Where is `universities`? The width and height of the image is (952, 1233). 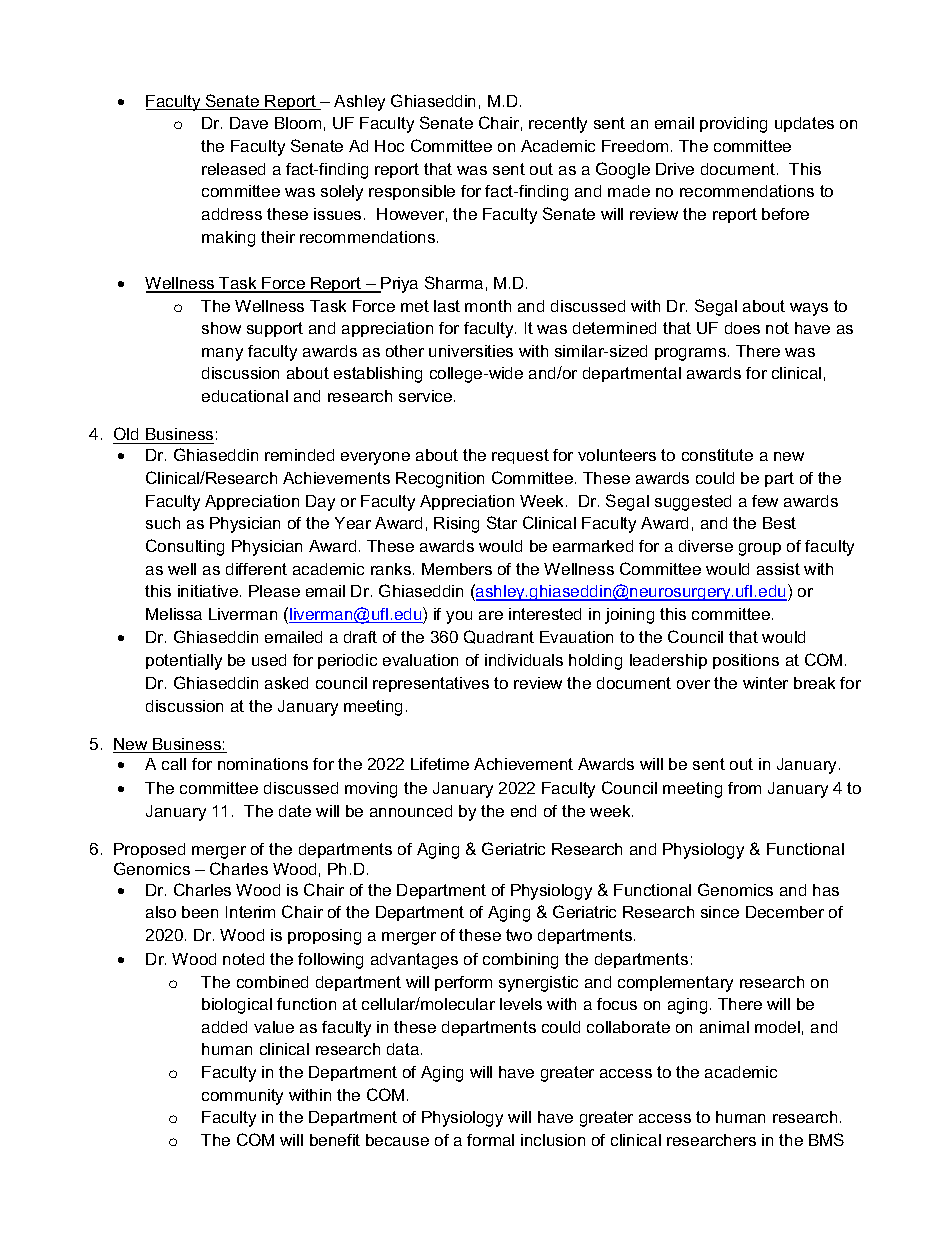
universities is located at coordinates (471, 351).
